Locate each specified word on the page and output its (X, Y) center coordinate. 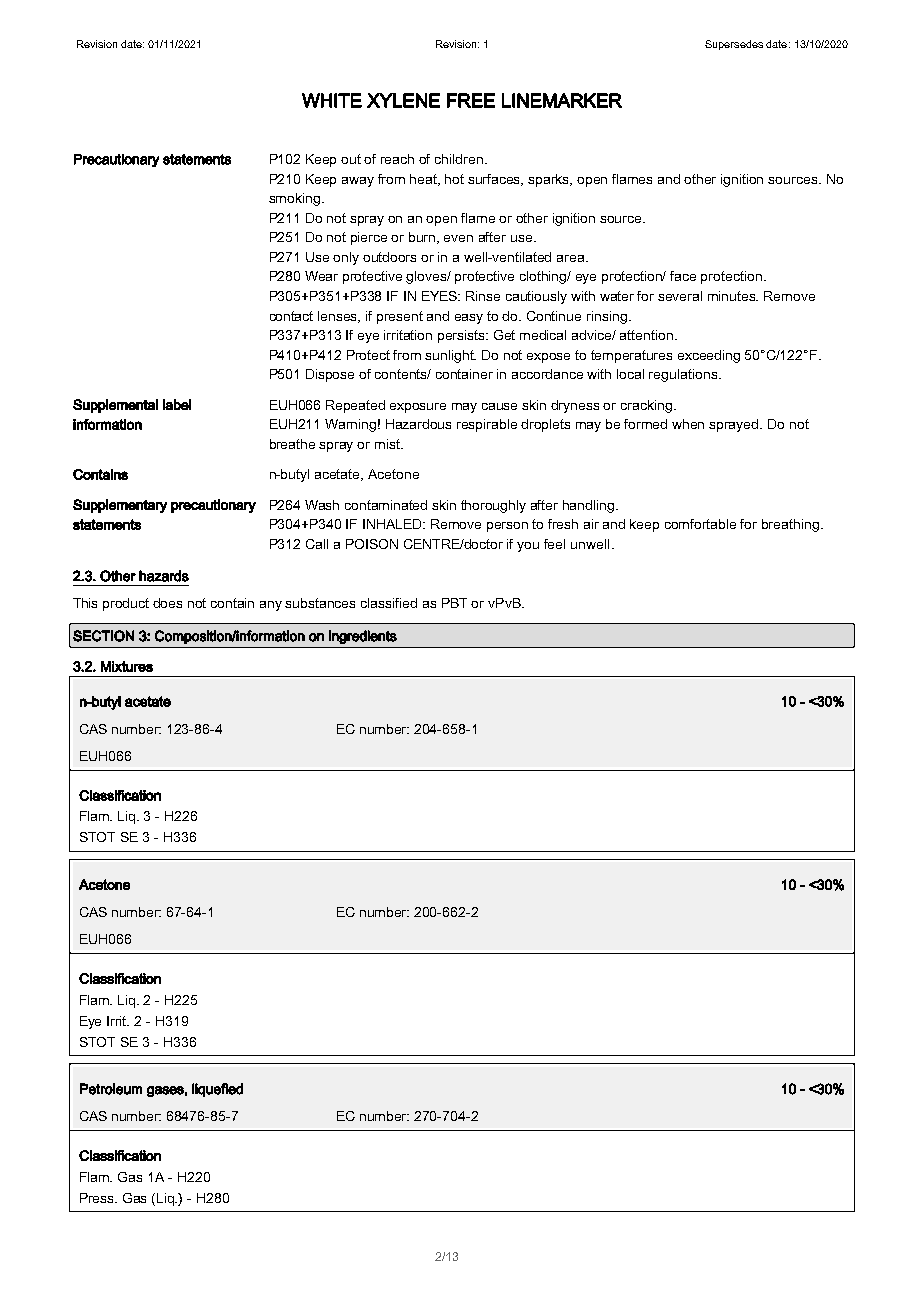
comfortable (700, 524)
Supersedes (734, 45)
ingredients (363, 637)
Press (98, 1198)
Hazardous (418, 424)
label (177, 404)
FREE (471, 100)
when (688, 424)
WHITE (332, 100)
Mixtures (127, 666)
